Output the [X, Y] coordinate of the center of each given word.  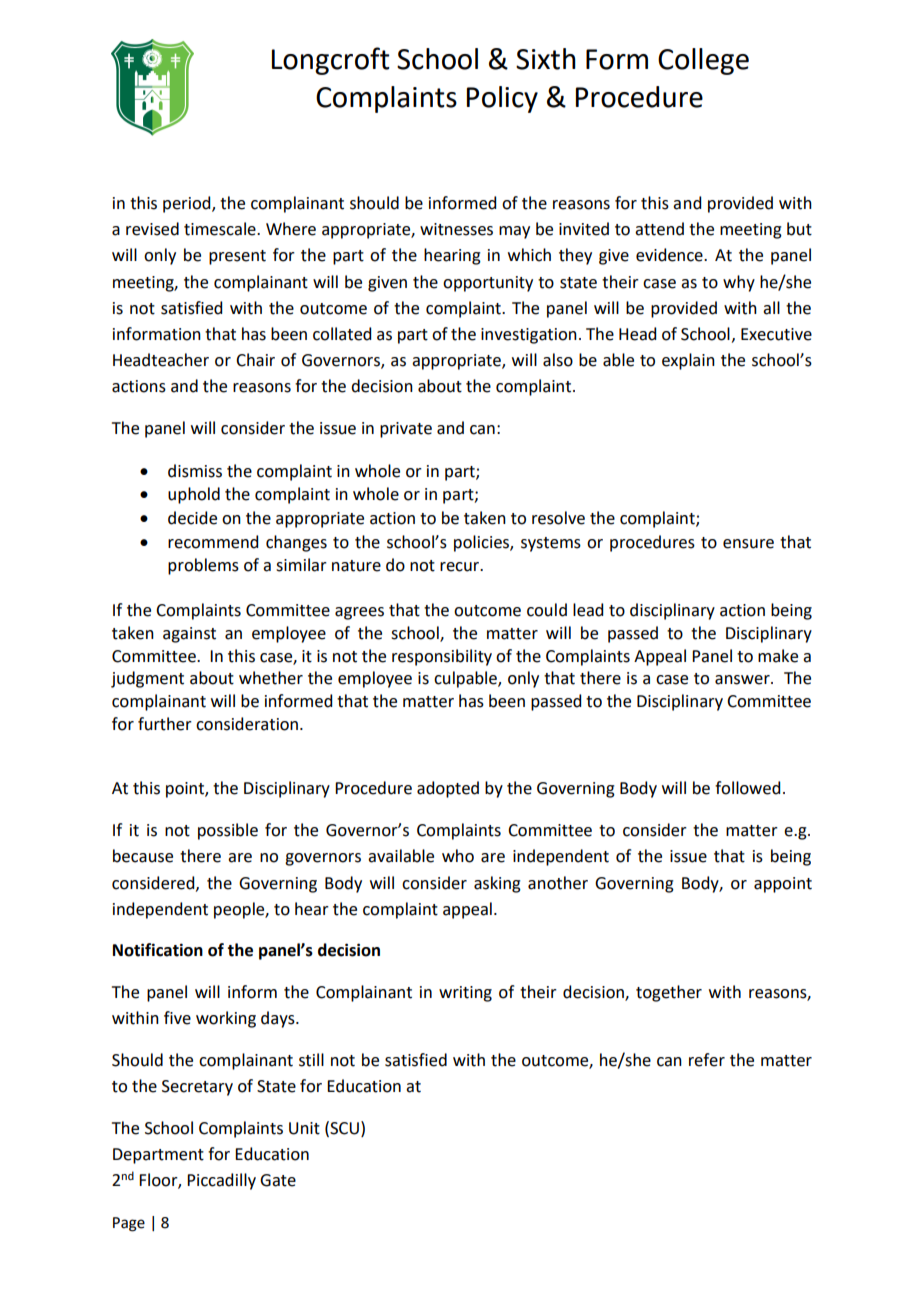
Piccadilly [221, 1181]
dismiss [195, 471]
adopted [448, 789]
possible [228, 831]
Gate [278, 1180]
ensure [748, 544]
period [188, 204]
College [703, 61]
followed [747, 788]
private [406, 430]
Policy [502, 99]
